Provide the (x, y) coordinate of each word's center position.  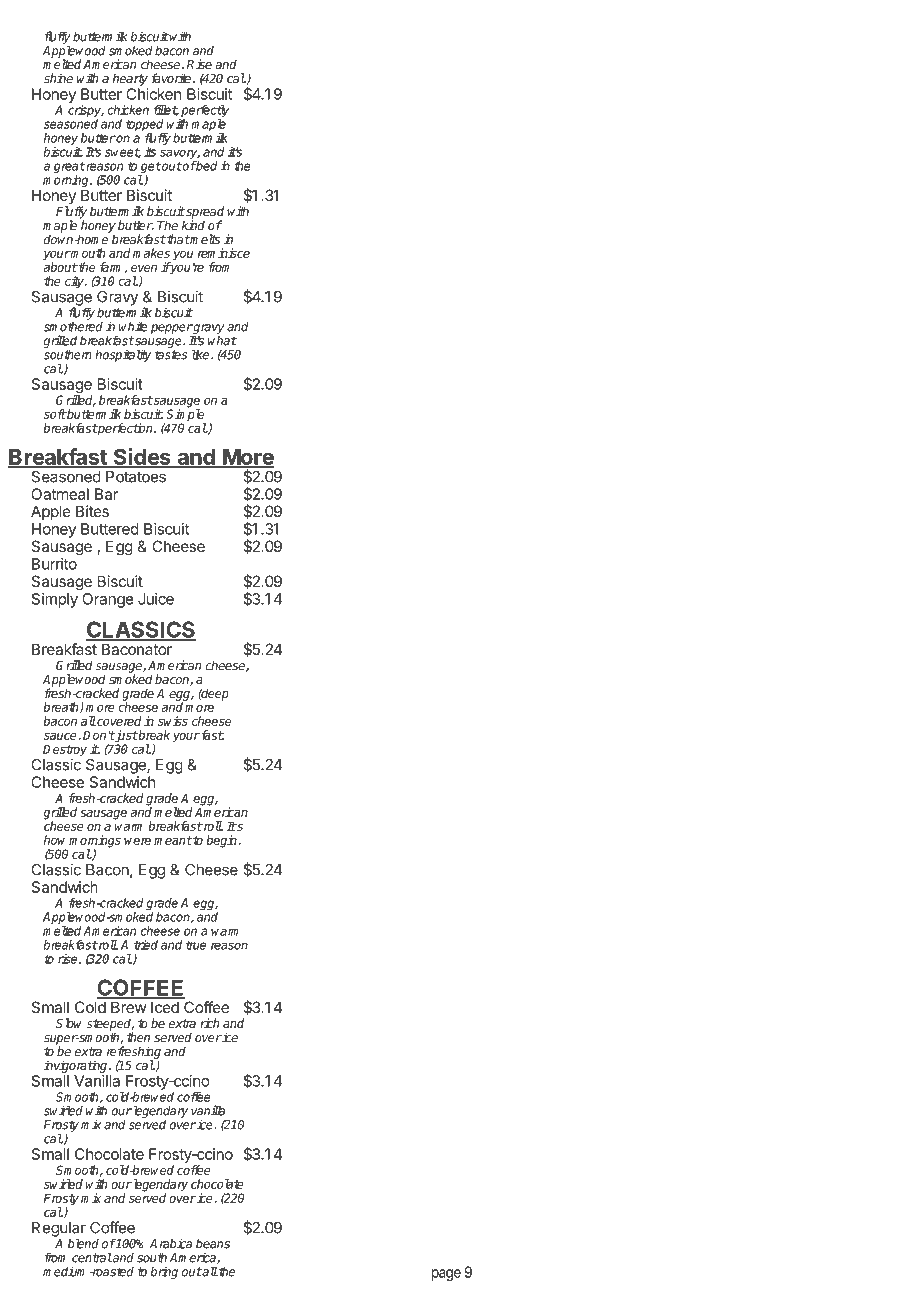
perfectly (204, 112)
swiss (173, 721)
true (196, 945)
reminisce (224, 253)
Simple (185, 415)
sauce (61, 736)
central (92, 1257)
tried (146, 945)
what (222, 341)
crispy (86, 112)
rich (209, 1023)
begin (222, 841)
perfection (125, 429)
